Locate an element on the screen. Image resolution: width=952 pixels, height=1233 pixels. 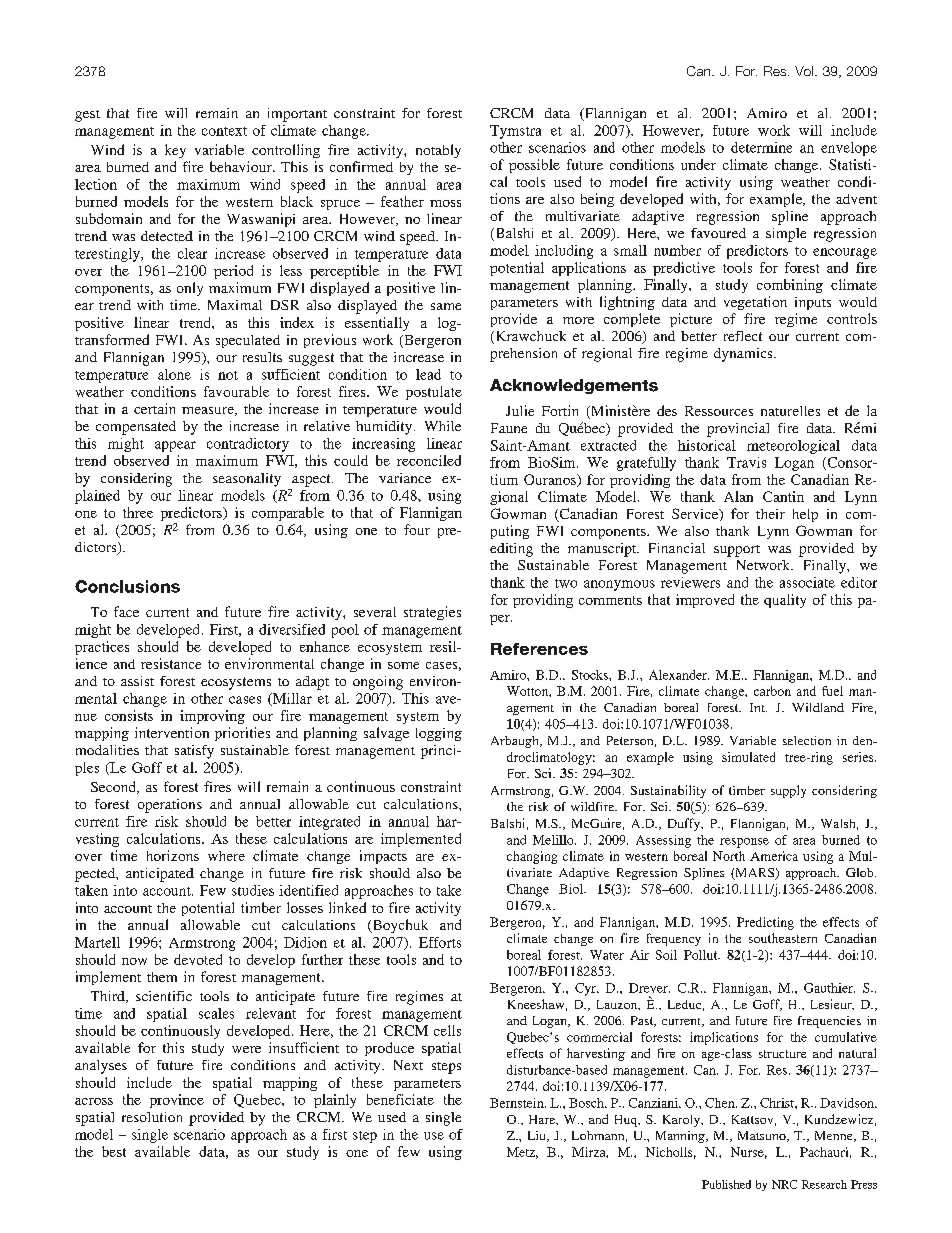
Vol is located at coordinates (804, 71).
